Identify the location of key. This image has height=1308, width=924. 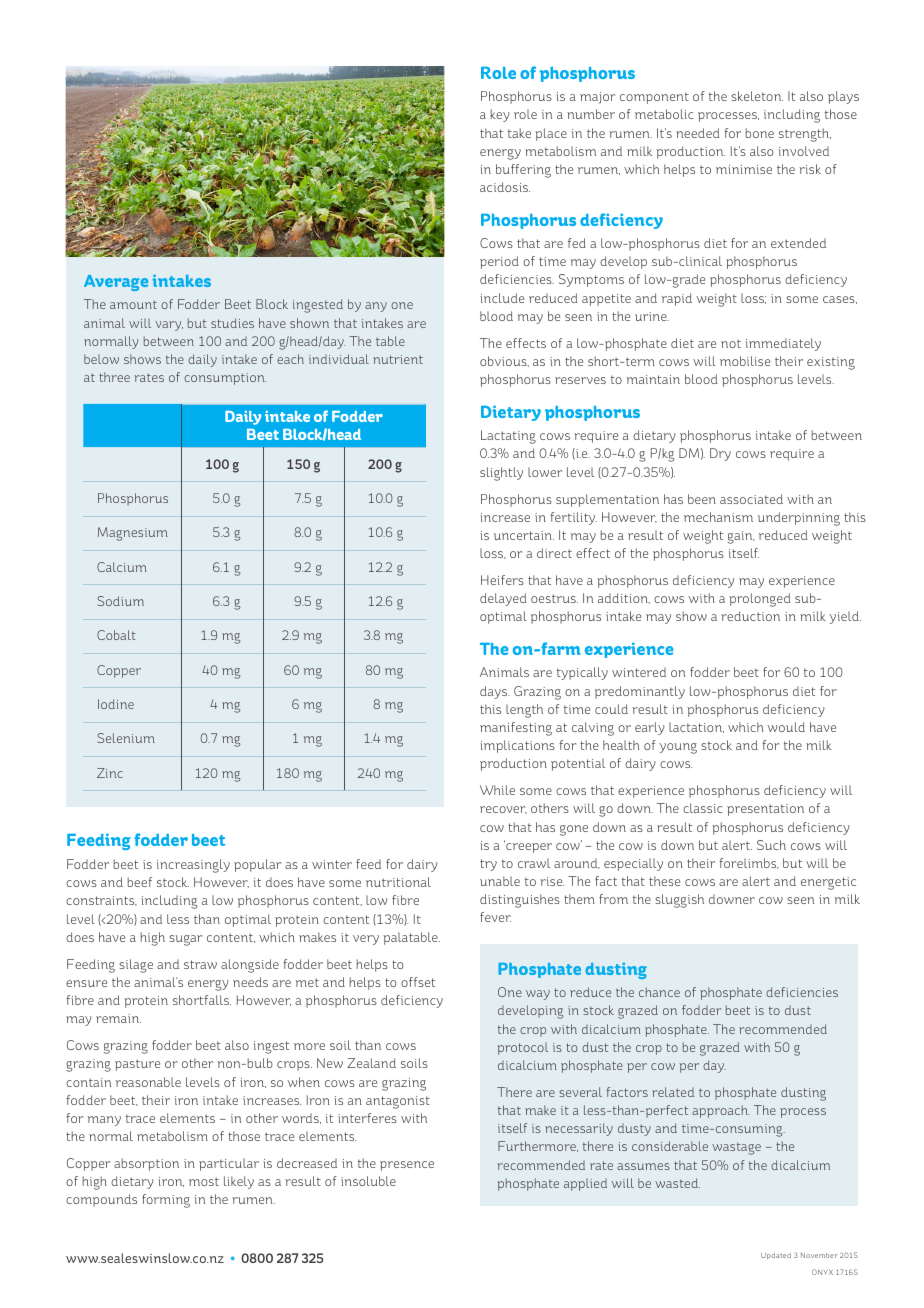
(500, 115).
